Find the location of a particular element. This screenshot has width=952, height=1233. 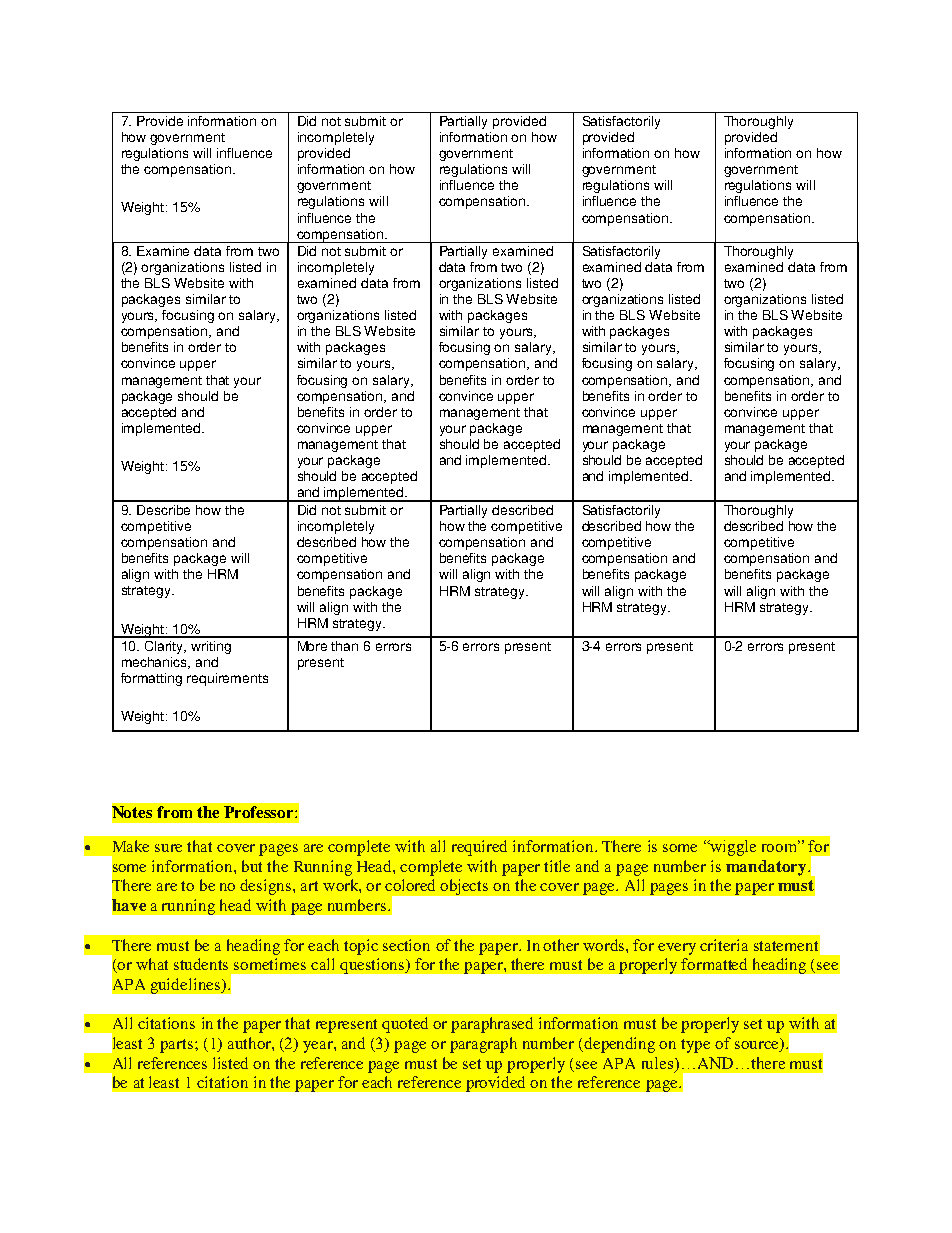

paragraph is located at coordinates (483, 1045).
